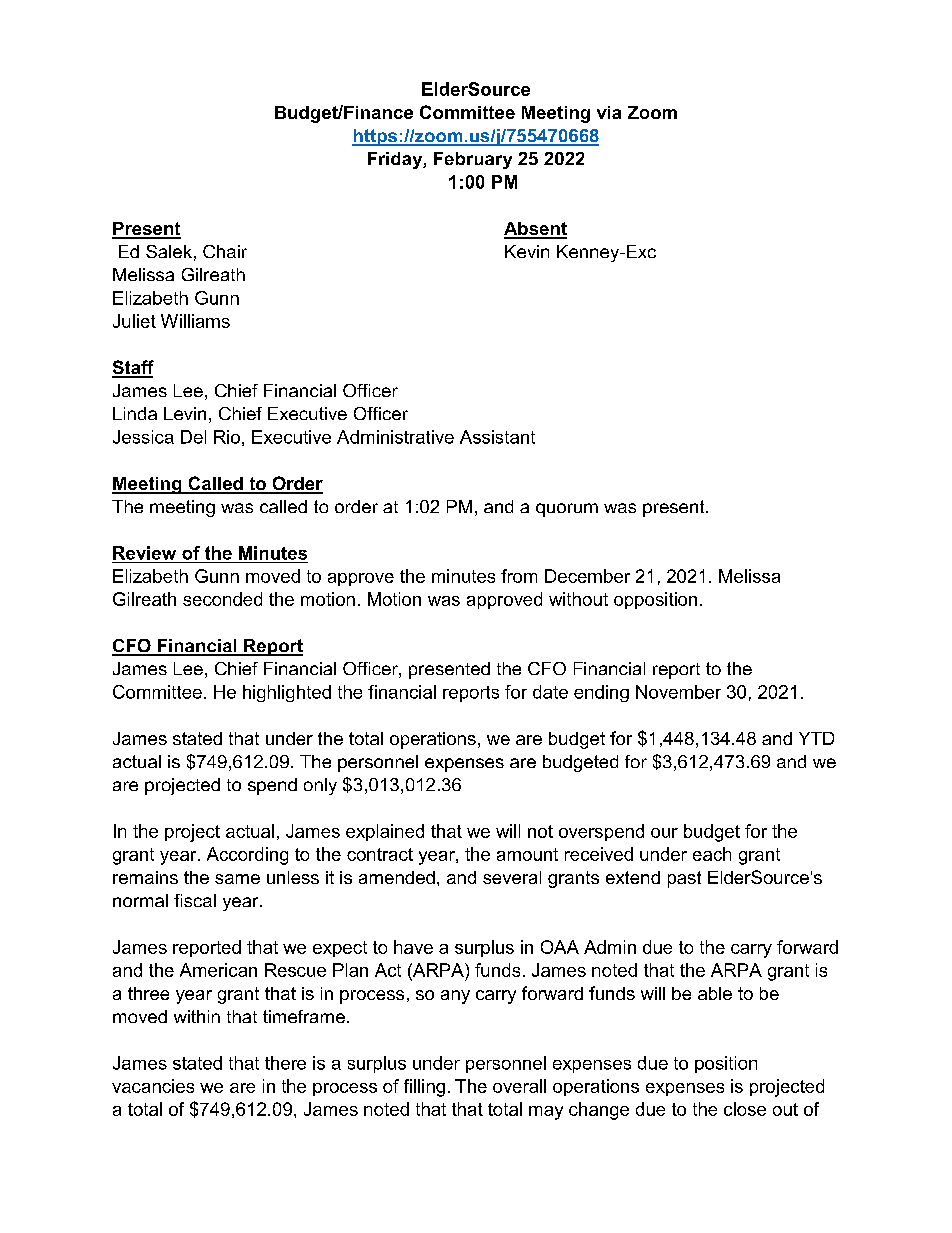  I want to click on Del, so click(193, 437).
